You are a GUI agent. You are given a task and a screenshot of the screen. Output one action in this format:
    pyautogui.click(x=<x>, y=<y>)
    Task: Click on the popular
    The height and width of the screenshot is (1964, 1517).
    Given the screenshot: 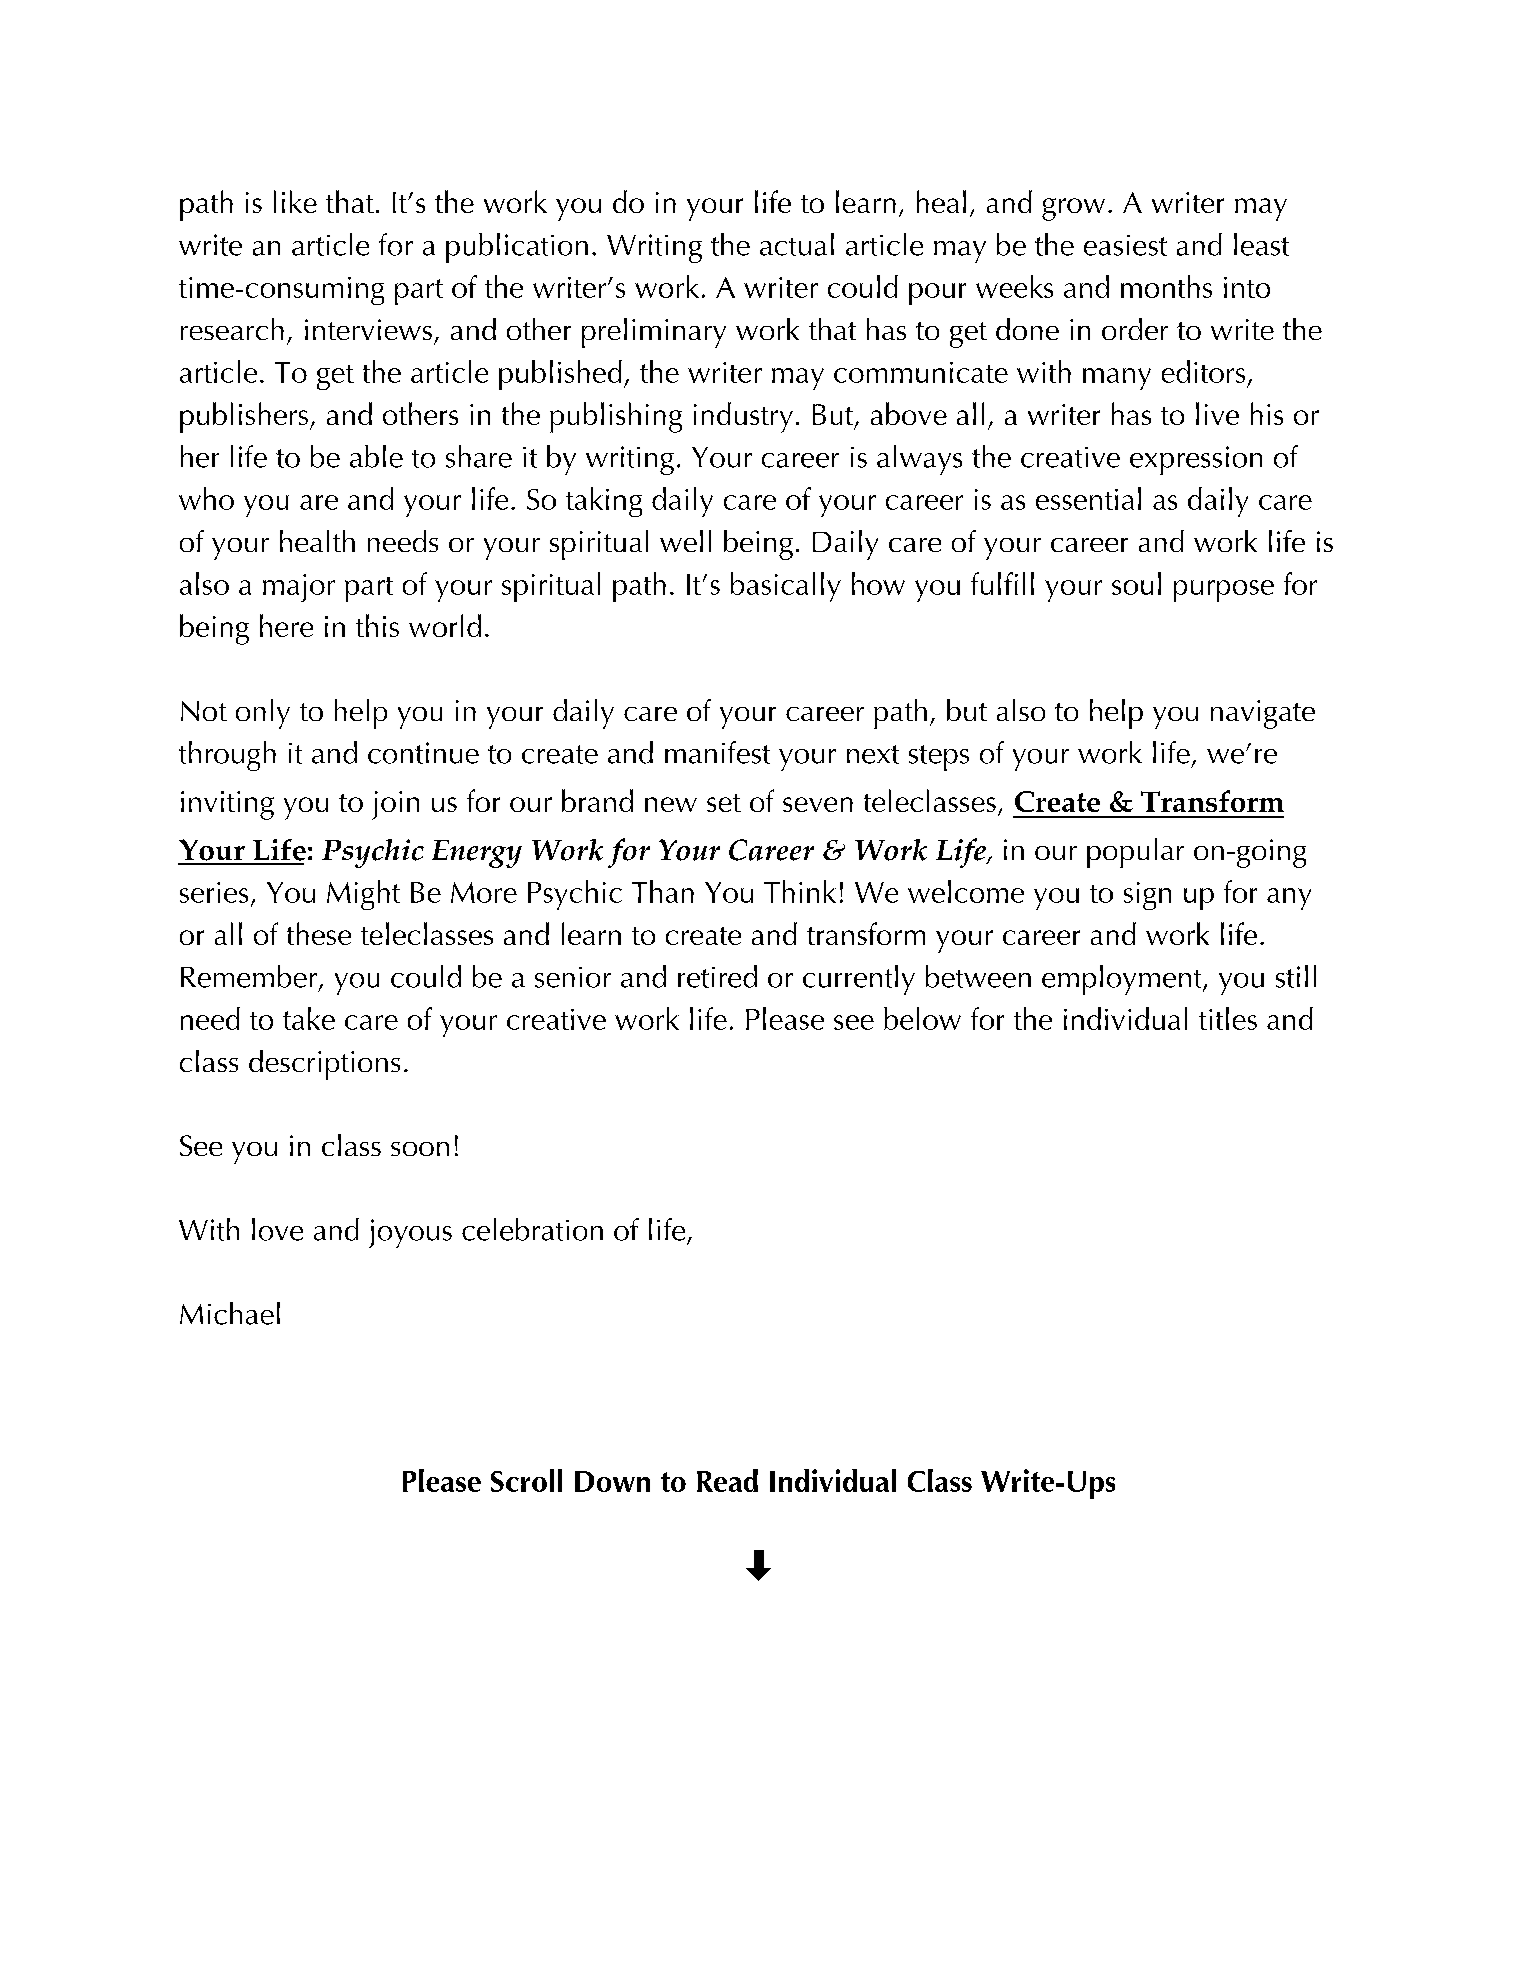 What is the action you would take?
    pyautogui.click(x=1135, y=853)
